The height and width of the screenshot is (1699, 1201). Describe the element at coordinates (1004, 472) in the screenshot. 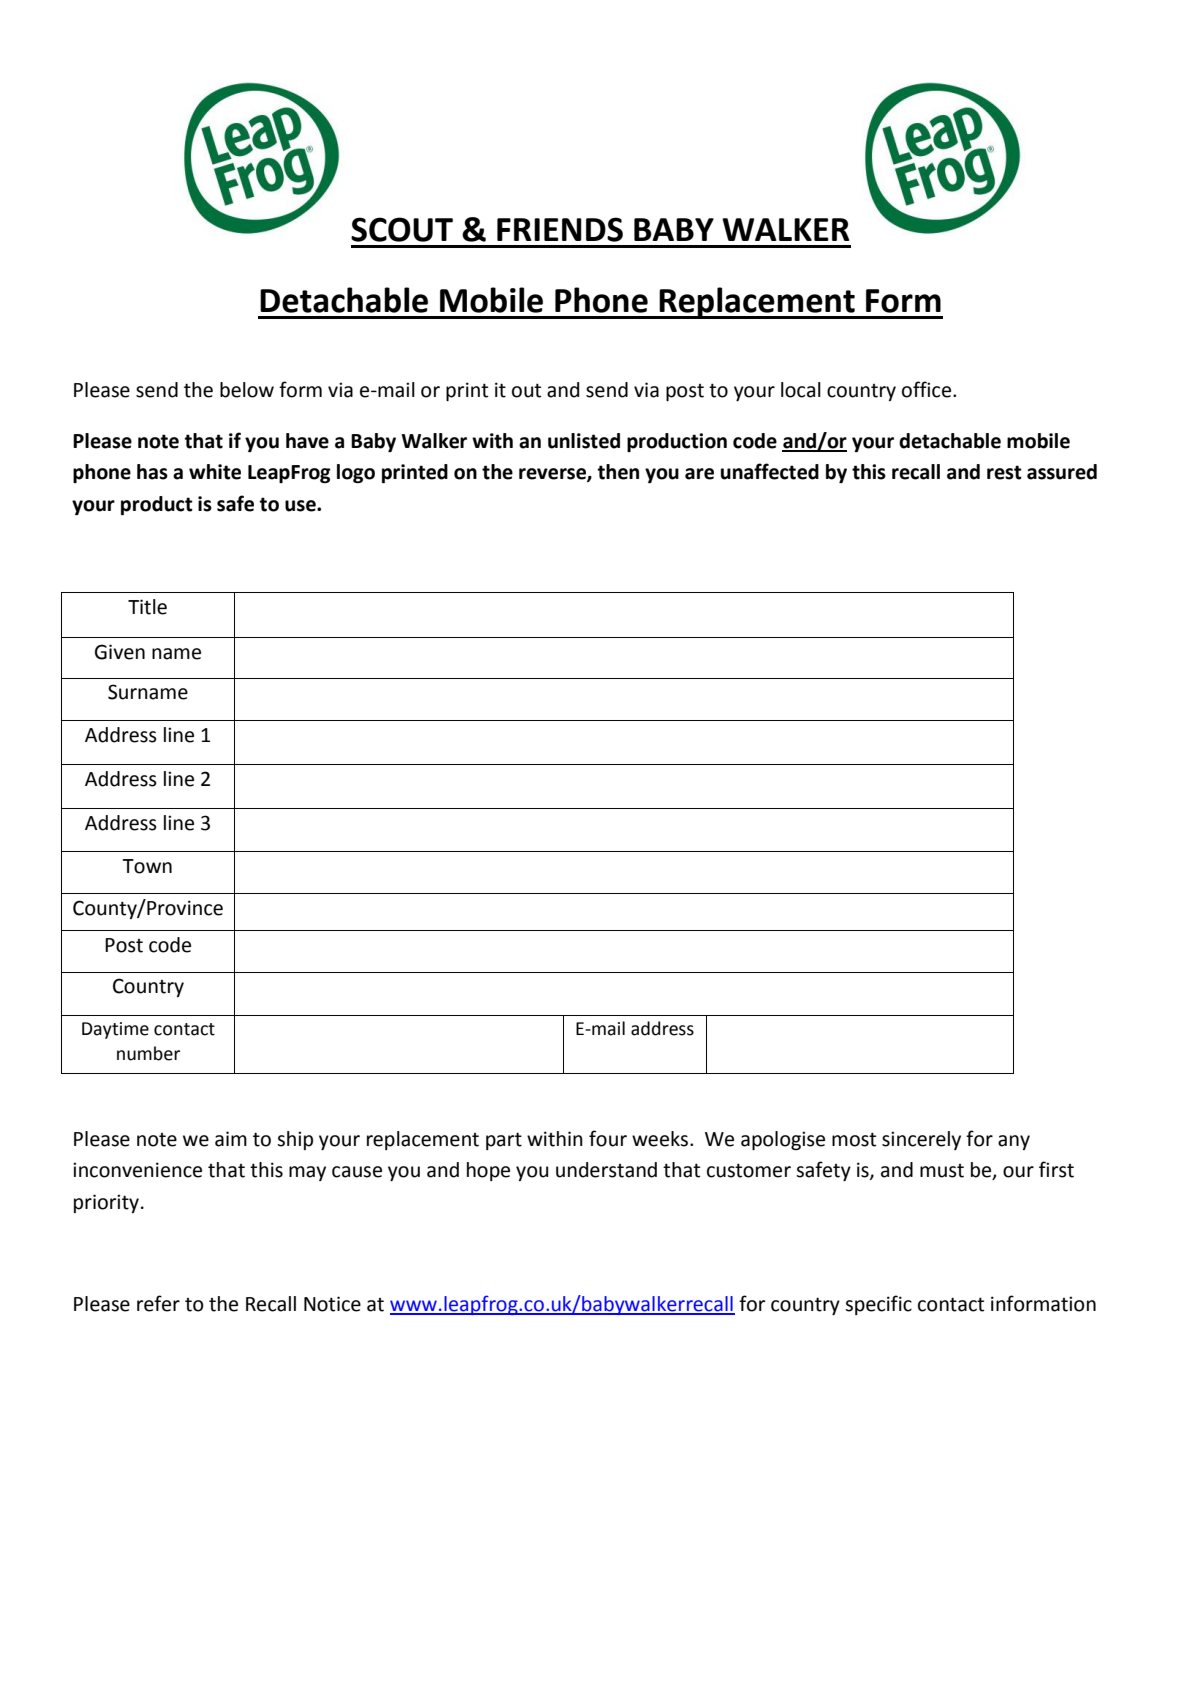

I see `rest` at that location.
